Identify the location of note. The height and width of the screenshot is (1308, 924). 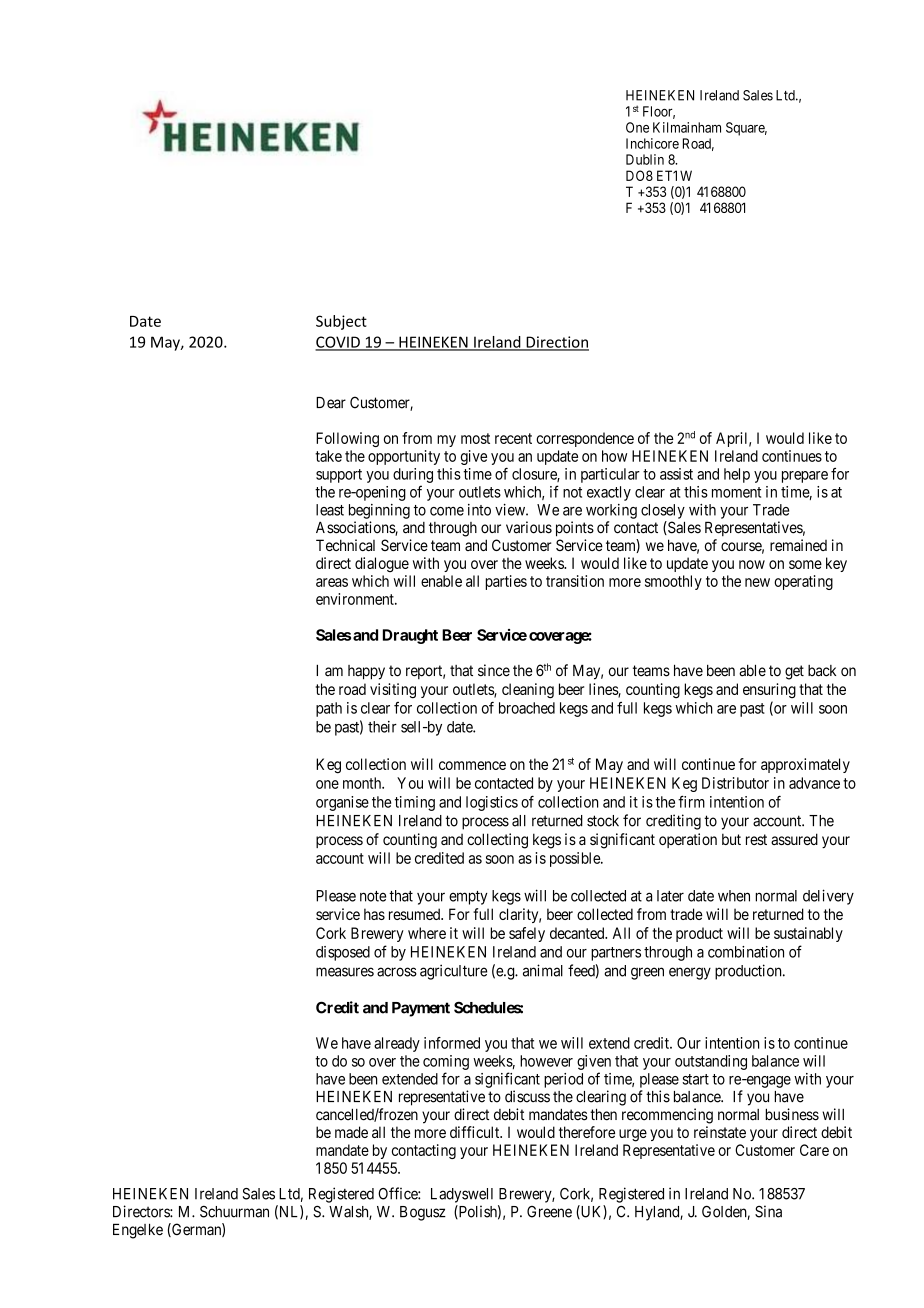
(373, 896).
